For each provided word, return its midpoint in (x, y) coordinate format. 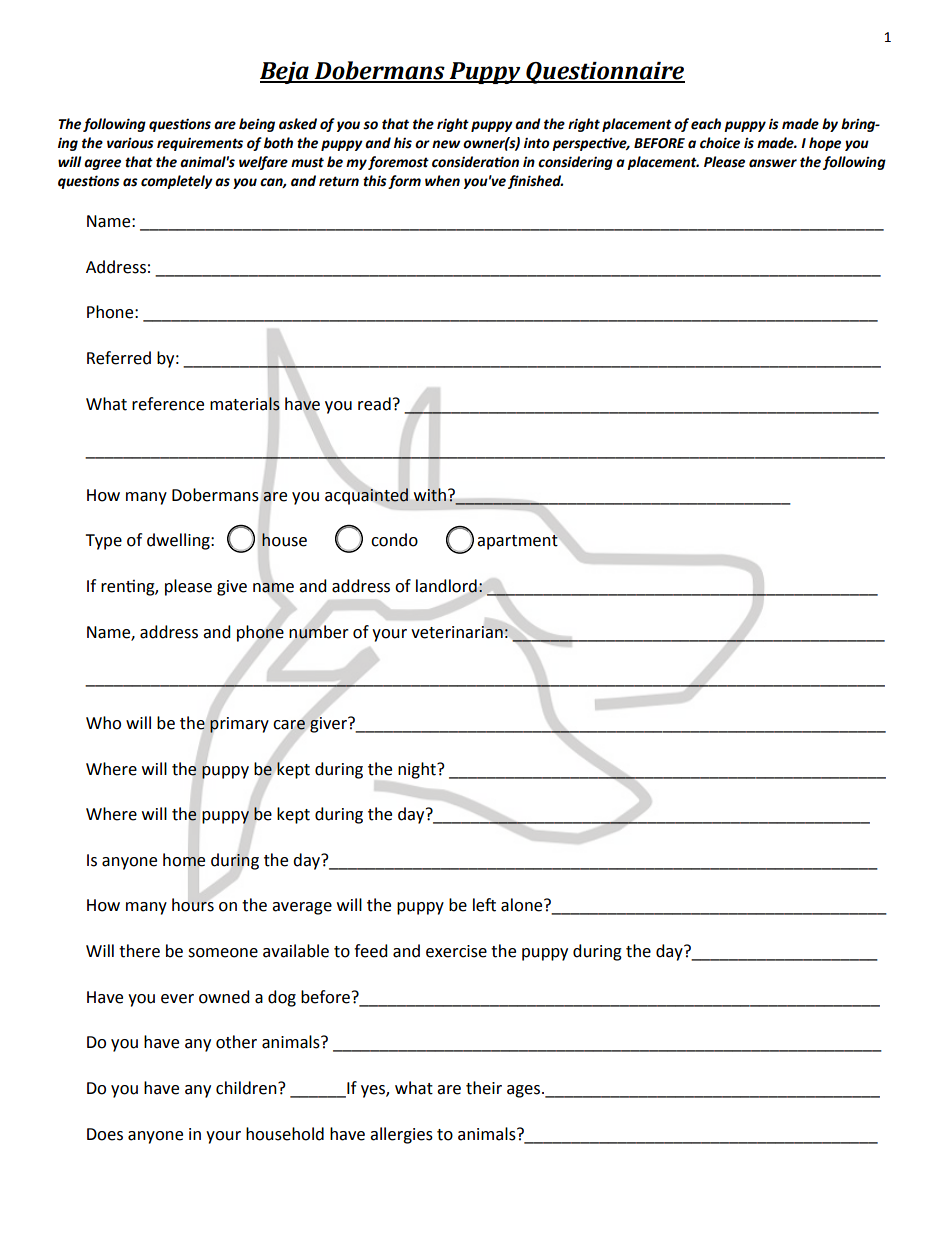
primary (239, 725)
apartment (517, 542)
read (374, 404)
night (418, 770)
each (706, 124)
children (247, 1088)
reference (168, 404)
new (446, 144)
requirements (200, 144)
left (484, 905)
